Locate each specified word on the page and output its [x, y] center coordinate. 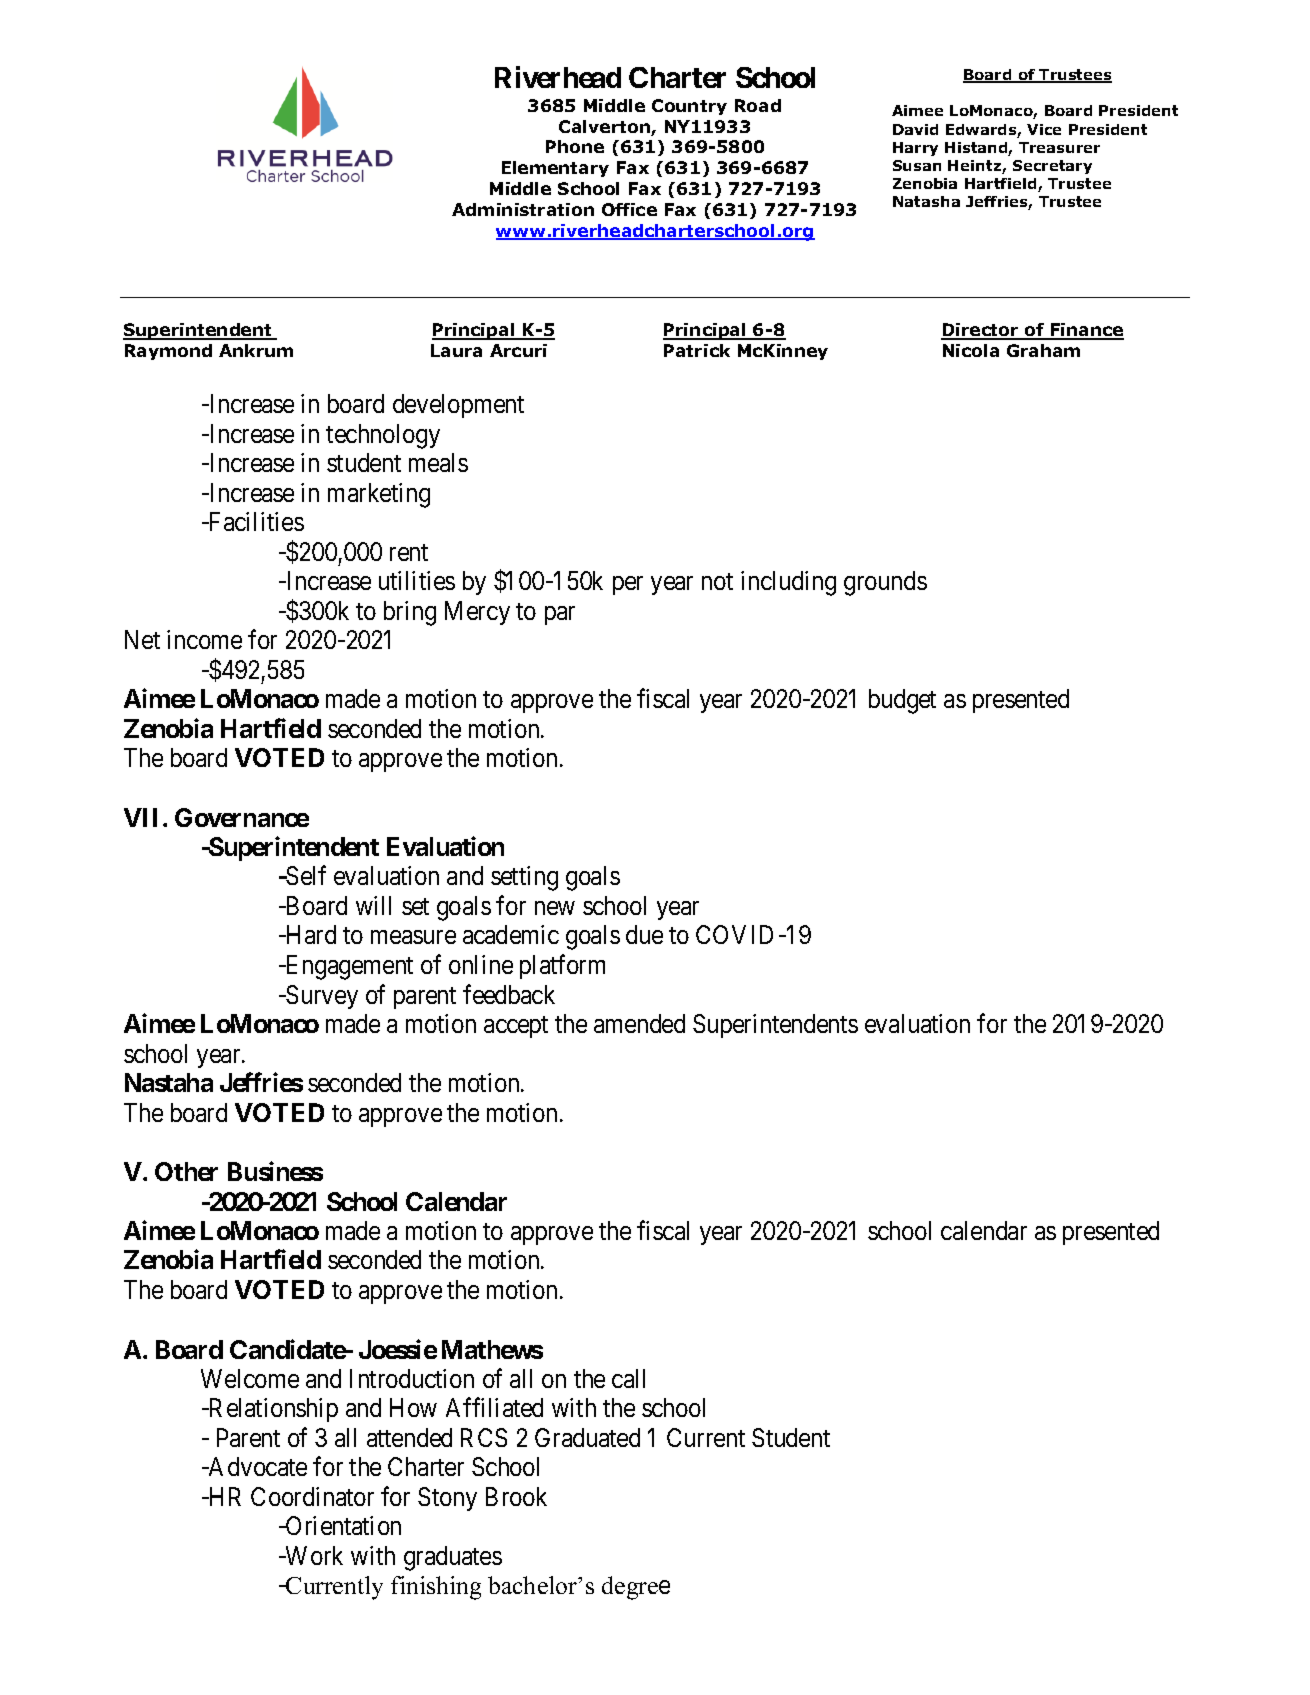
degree [636, 1588]
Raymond [168, 352]
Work [313, 1555]
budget [902, 701]
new [555, 908]
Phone [575, 146]
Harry [915, 149]
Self [305, 875]
